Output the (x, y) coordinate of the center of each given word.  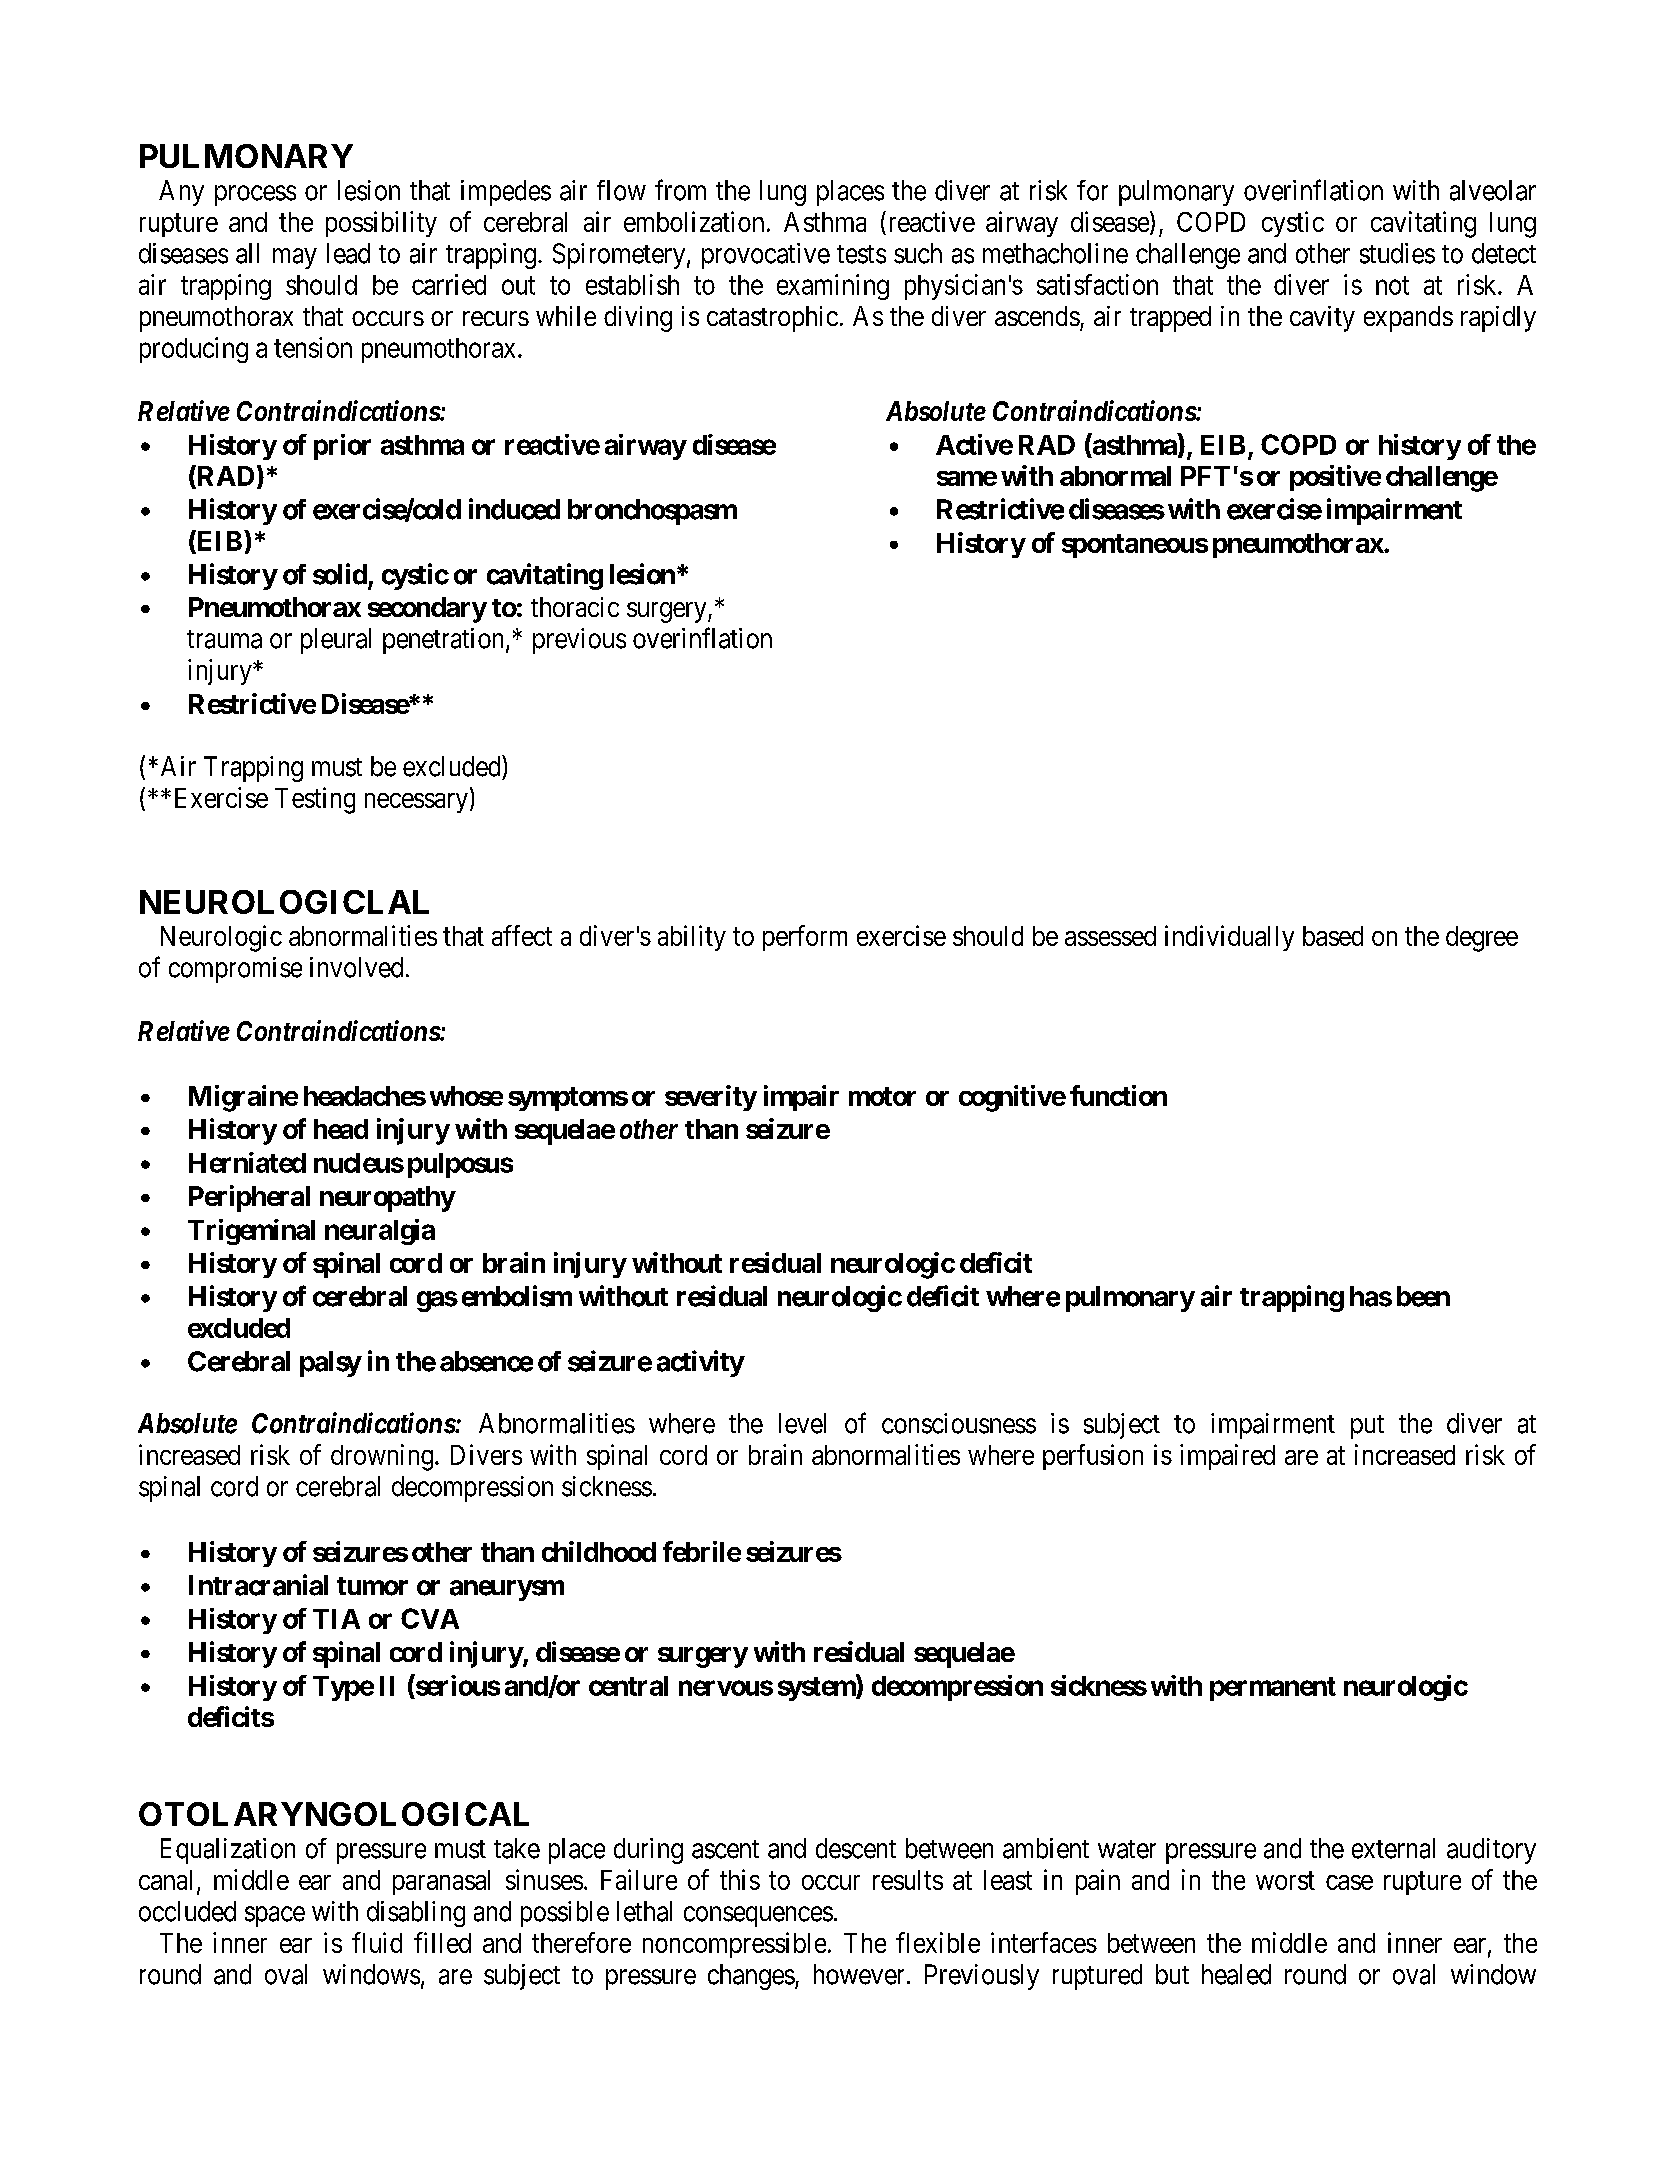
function (1118, 1095)
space (275, 1916)
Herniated (247, 1162)
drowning (382, 1457)
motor (882, 1096)
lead (348, 253)
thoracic (575, 607)
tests (861, 254)
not (1392, 285)
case (1349, 1882)
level (802, 1423)
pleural (336, 641)
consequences (758, 1916)
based (1333, 936)
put (1367, 1427)
